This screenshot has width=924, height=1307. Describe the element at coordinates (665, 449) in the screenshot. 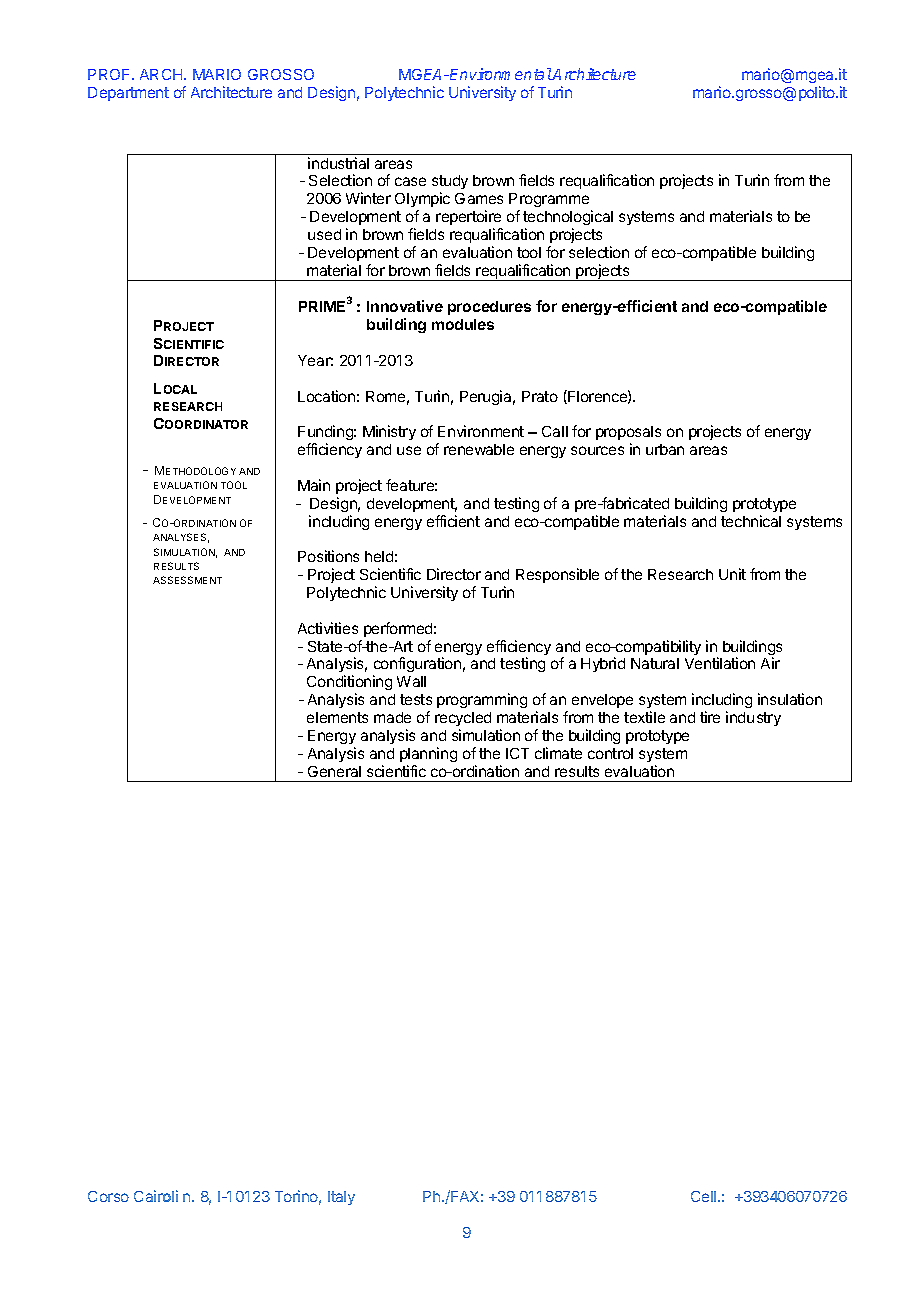

I see `urban` at that location.
